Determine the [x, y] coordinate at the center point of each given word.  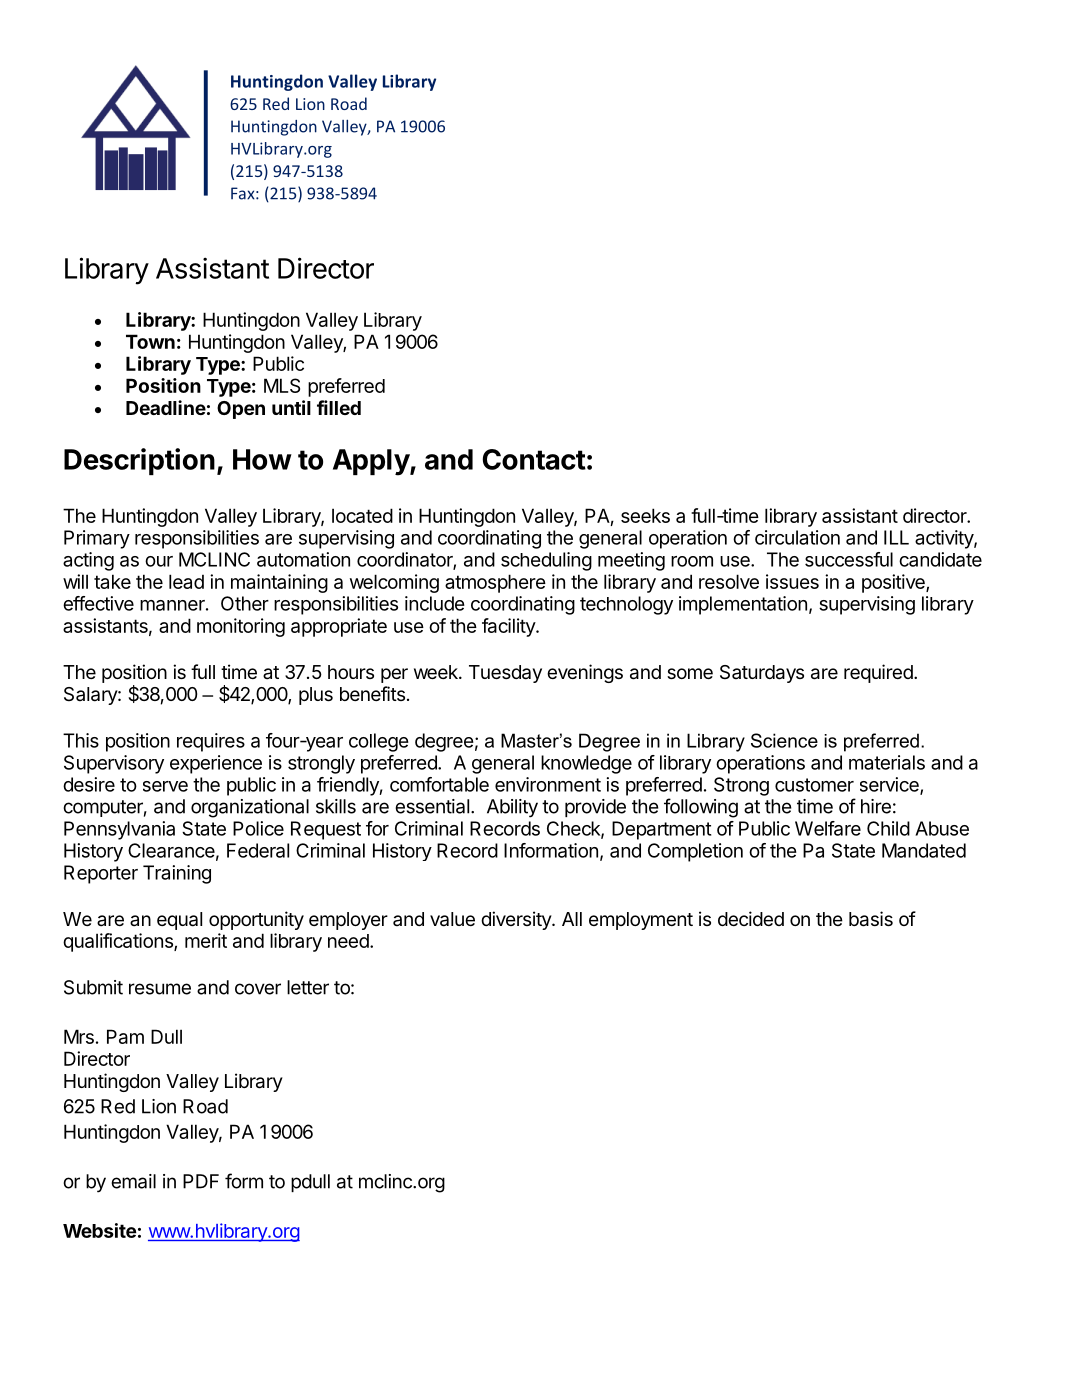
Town [150, 341]
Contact [534, 459]
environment [548, 784]
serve [165, 786]
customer [814, 785]
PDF [201, 1181]
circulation [797, 537]
